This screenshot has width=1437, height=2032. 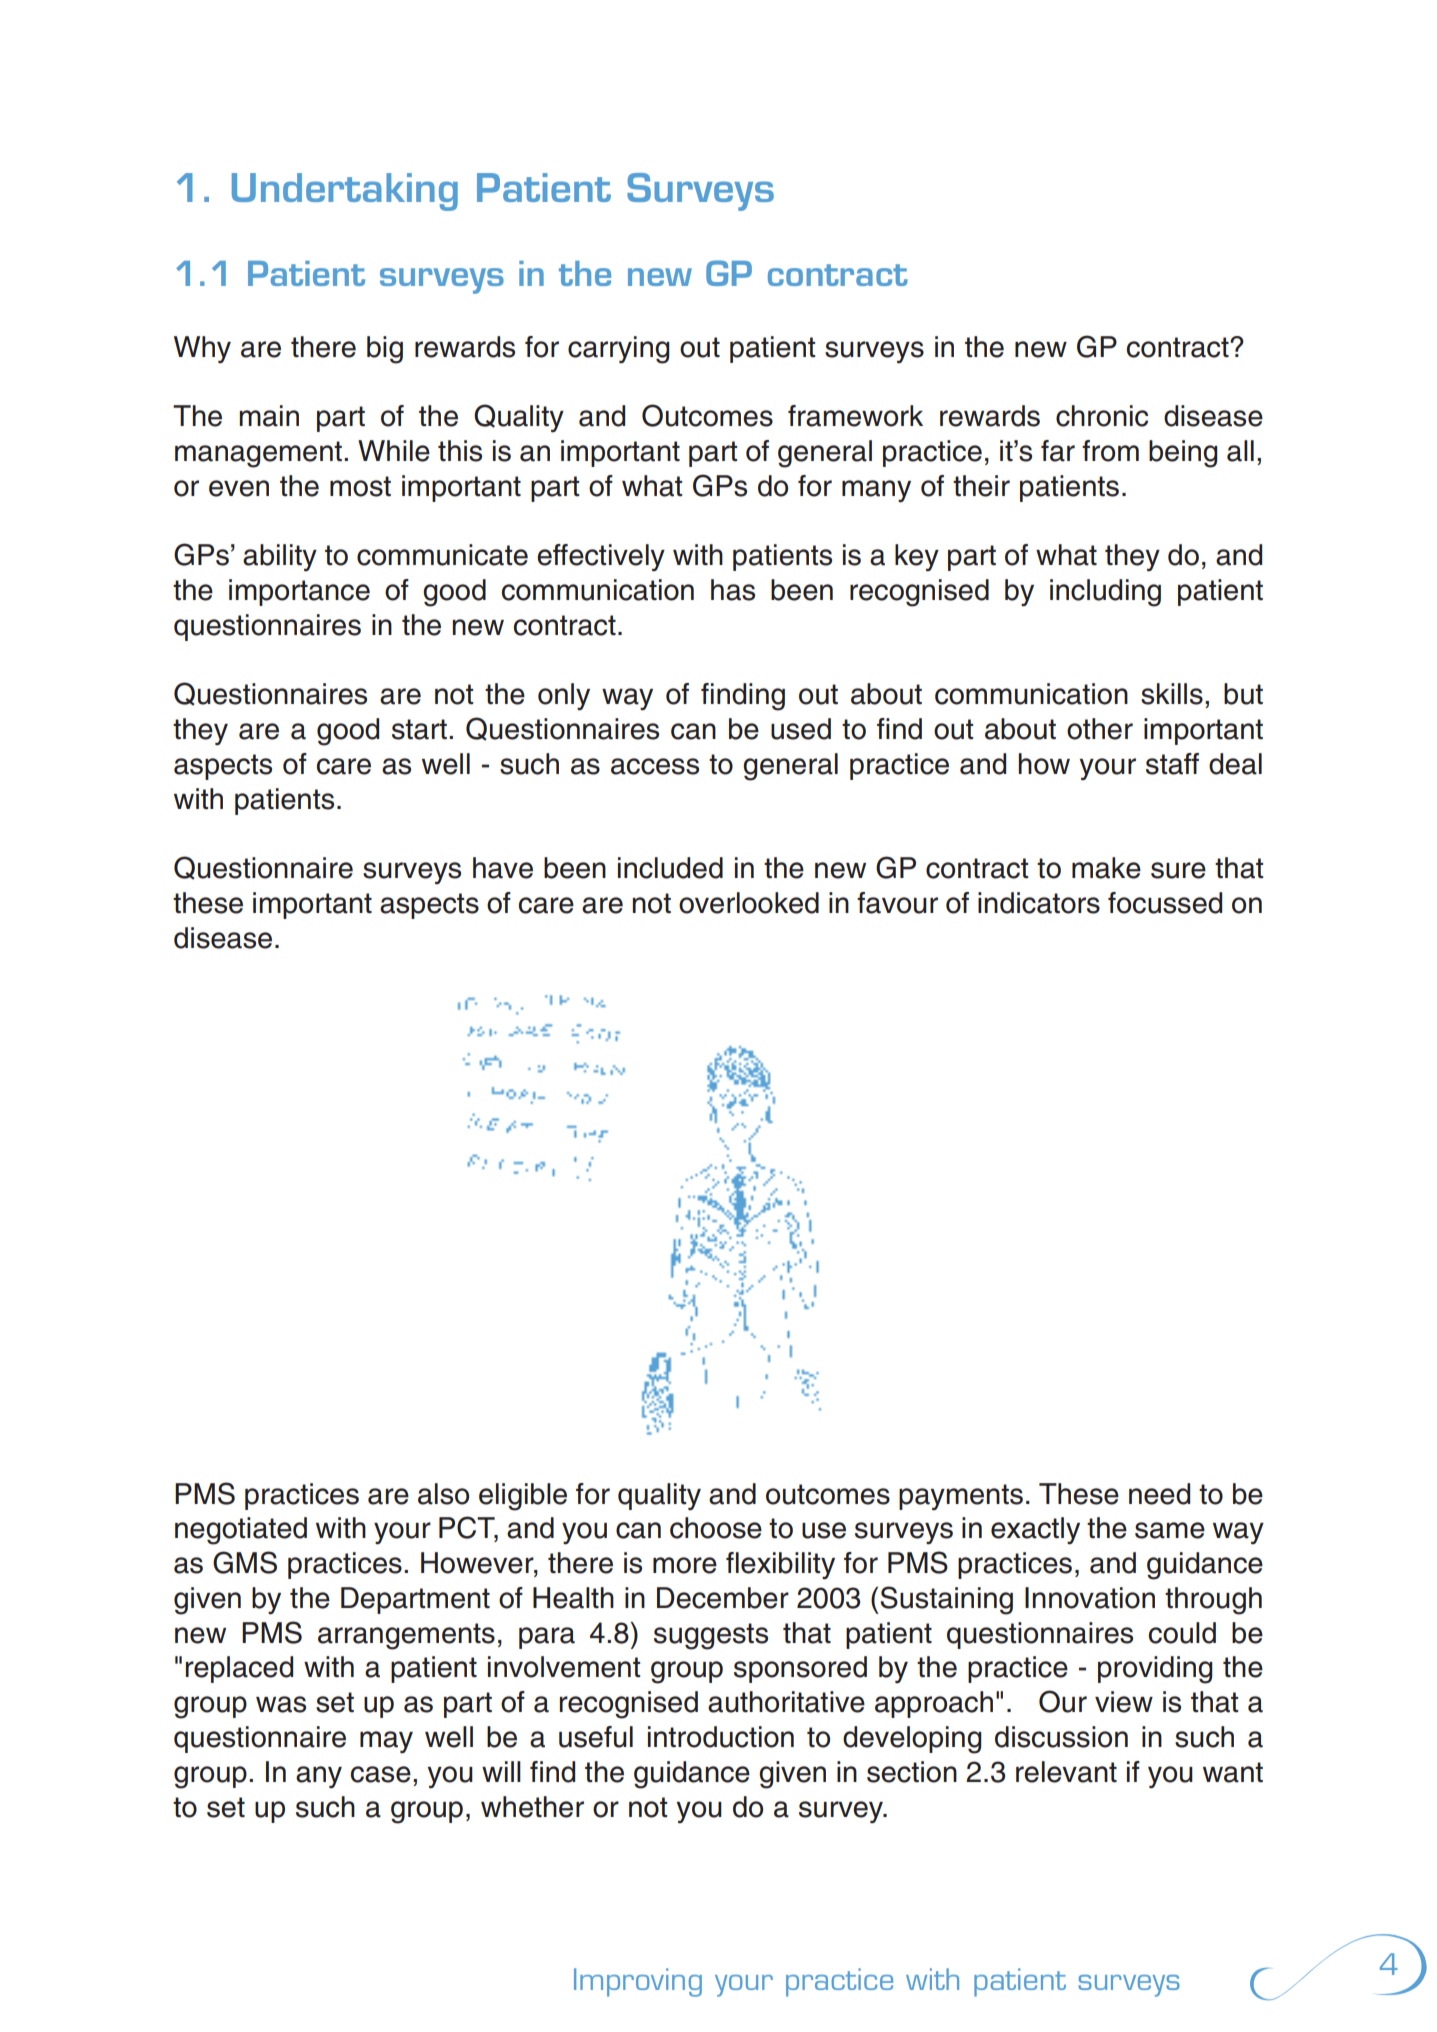 I want to click on case, so click(x=381, y=1774).
